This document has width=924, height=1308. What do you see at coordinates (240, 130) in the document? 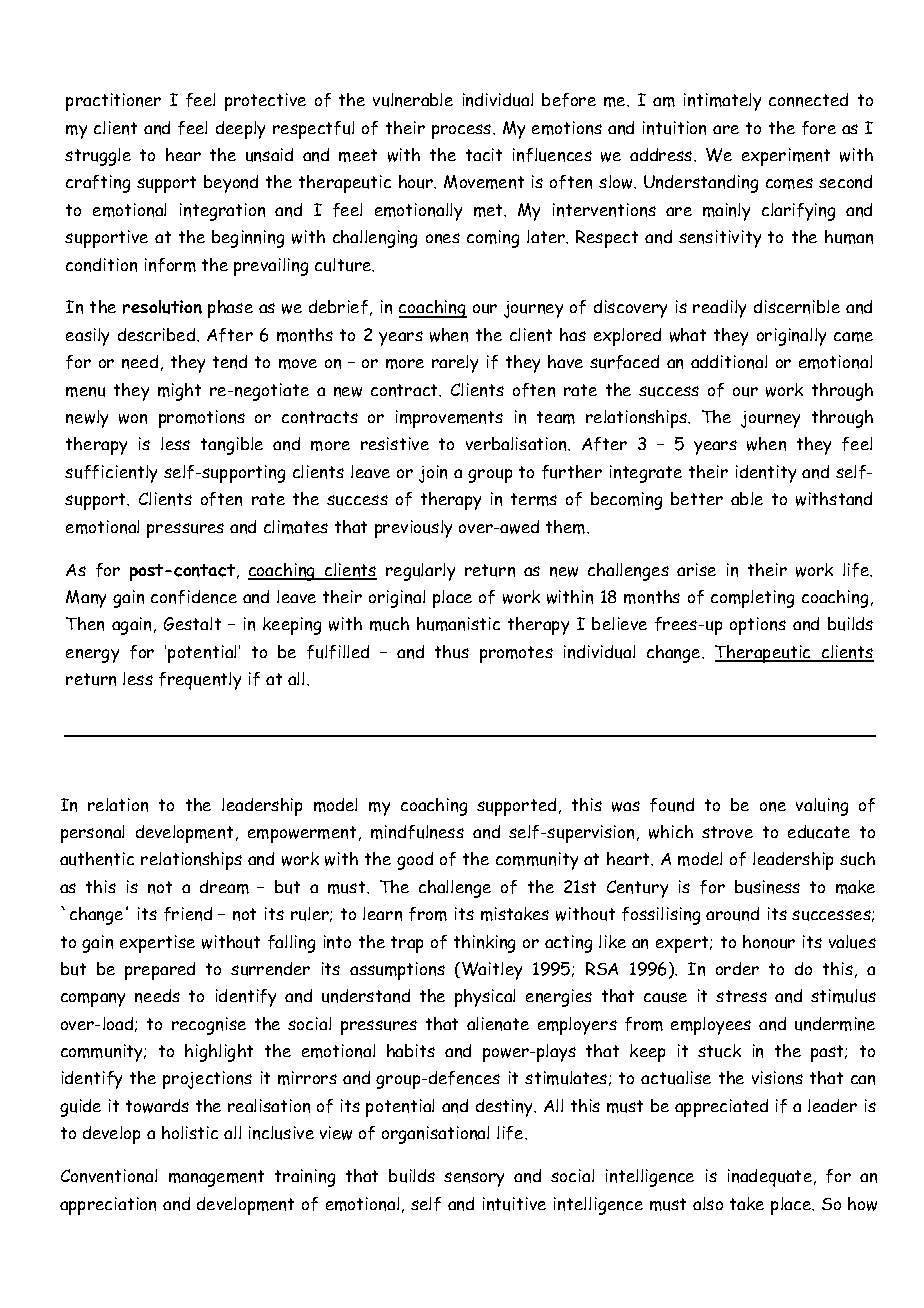
I see `deeply` at bounding box center [240, 130].
